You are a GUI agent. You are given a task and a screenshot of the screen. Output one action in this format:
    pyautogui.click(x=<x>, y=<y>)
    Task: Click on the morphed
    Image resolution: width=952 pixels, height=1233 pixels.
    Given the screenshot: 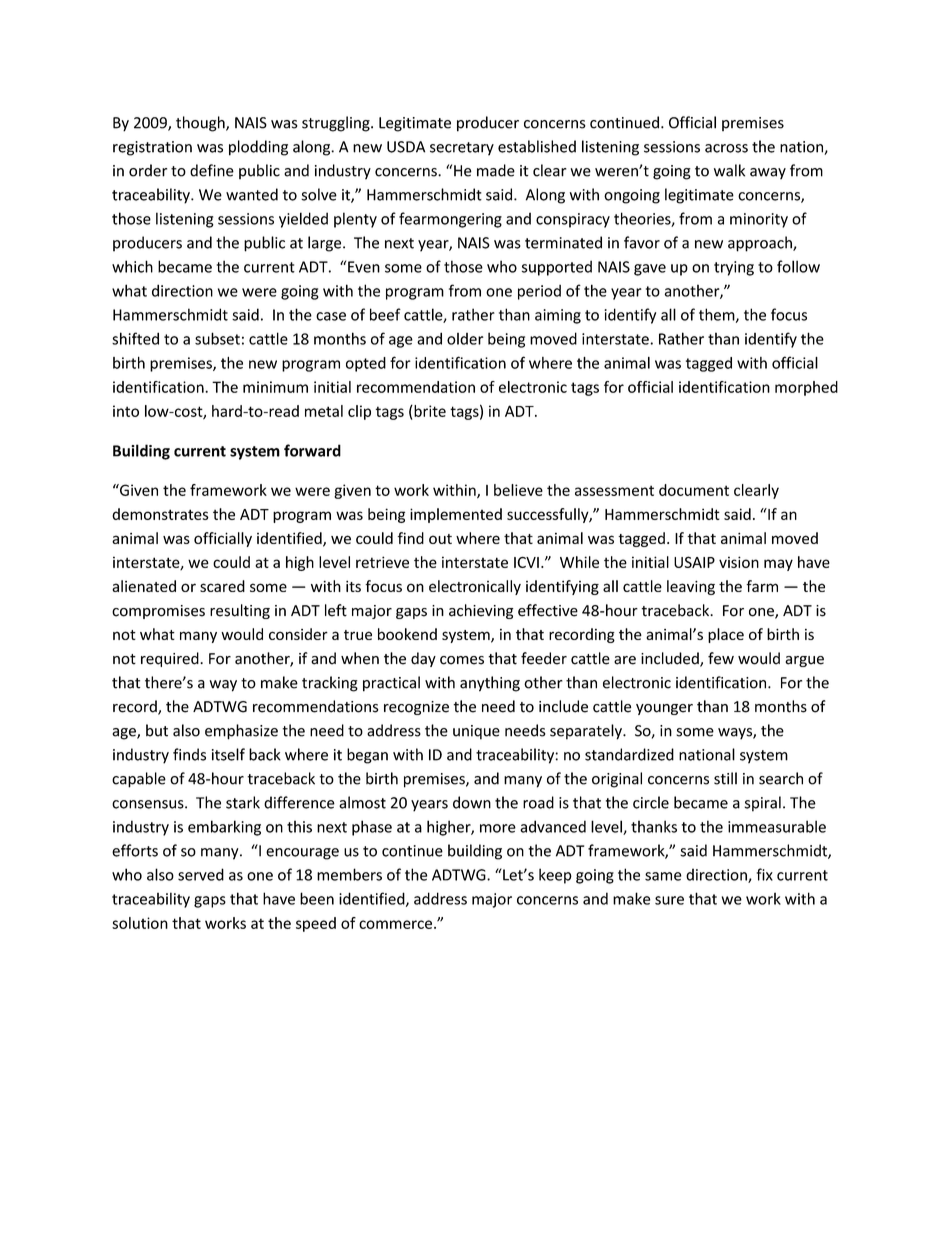 What is the action you would take?
    pyautogui.click(x=806, y=388)
